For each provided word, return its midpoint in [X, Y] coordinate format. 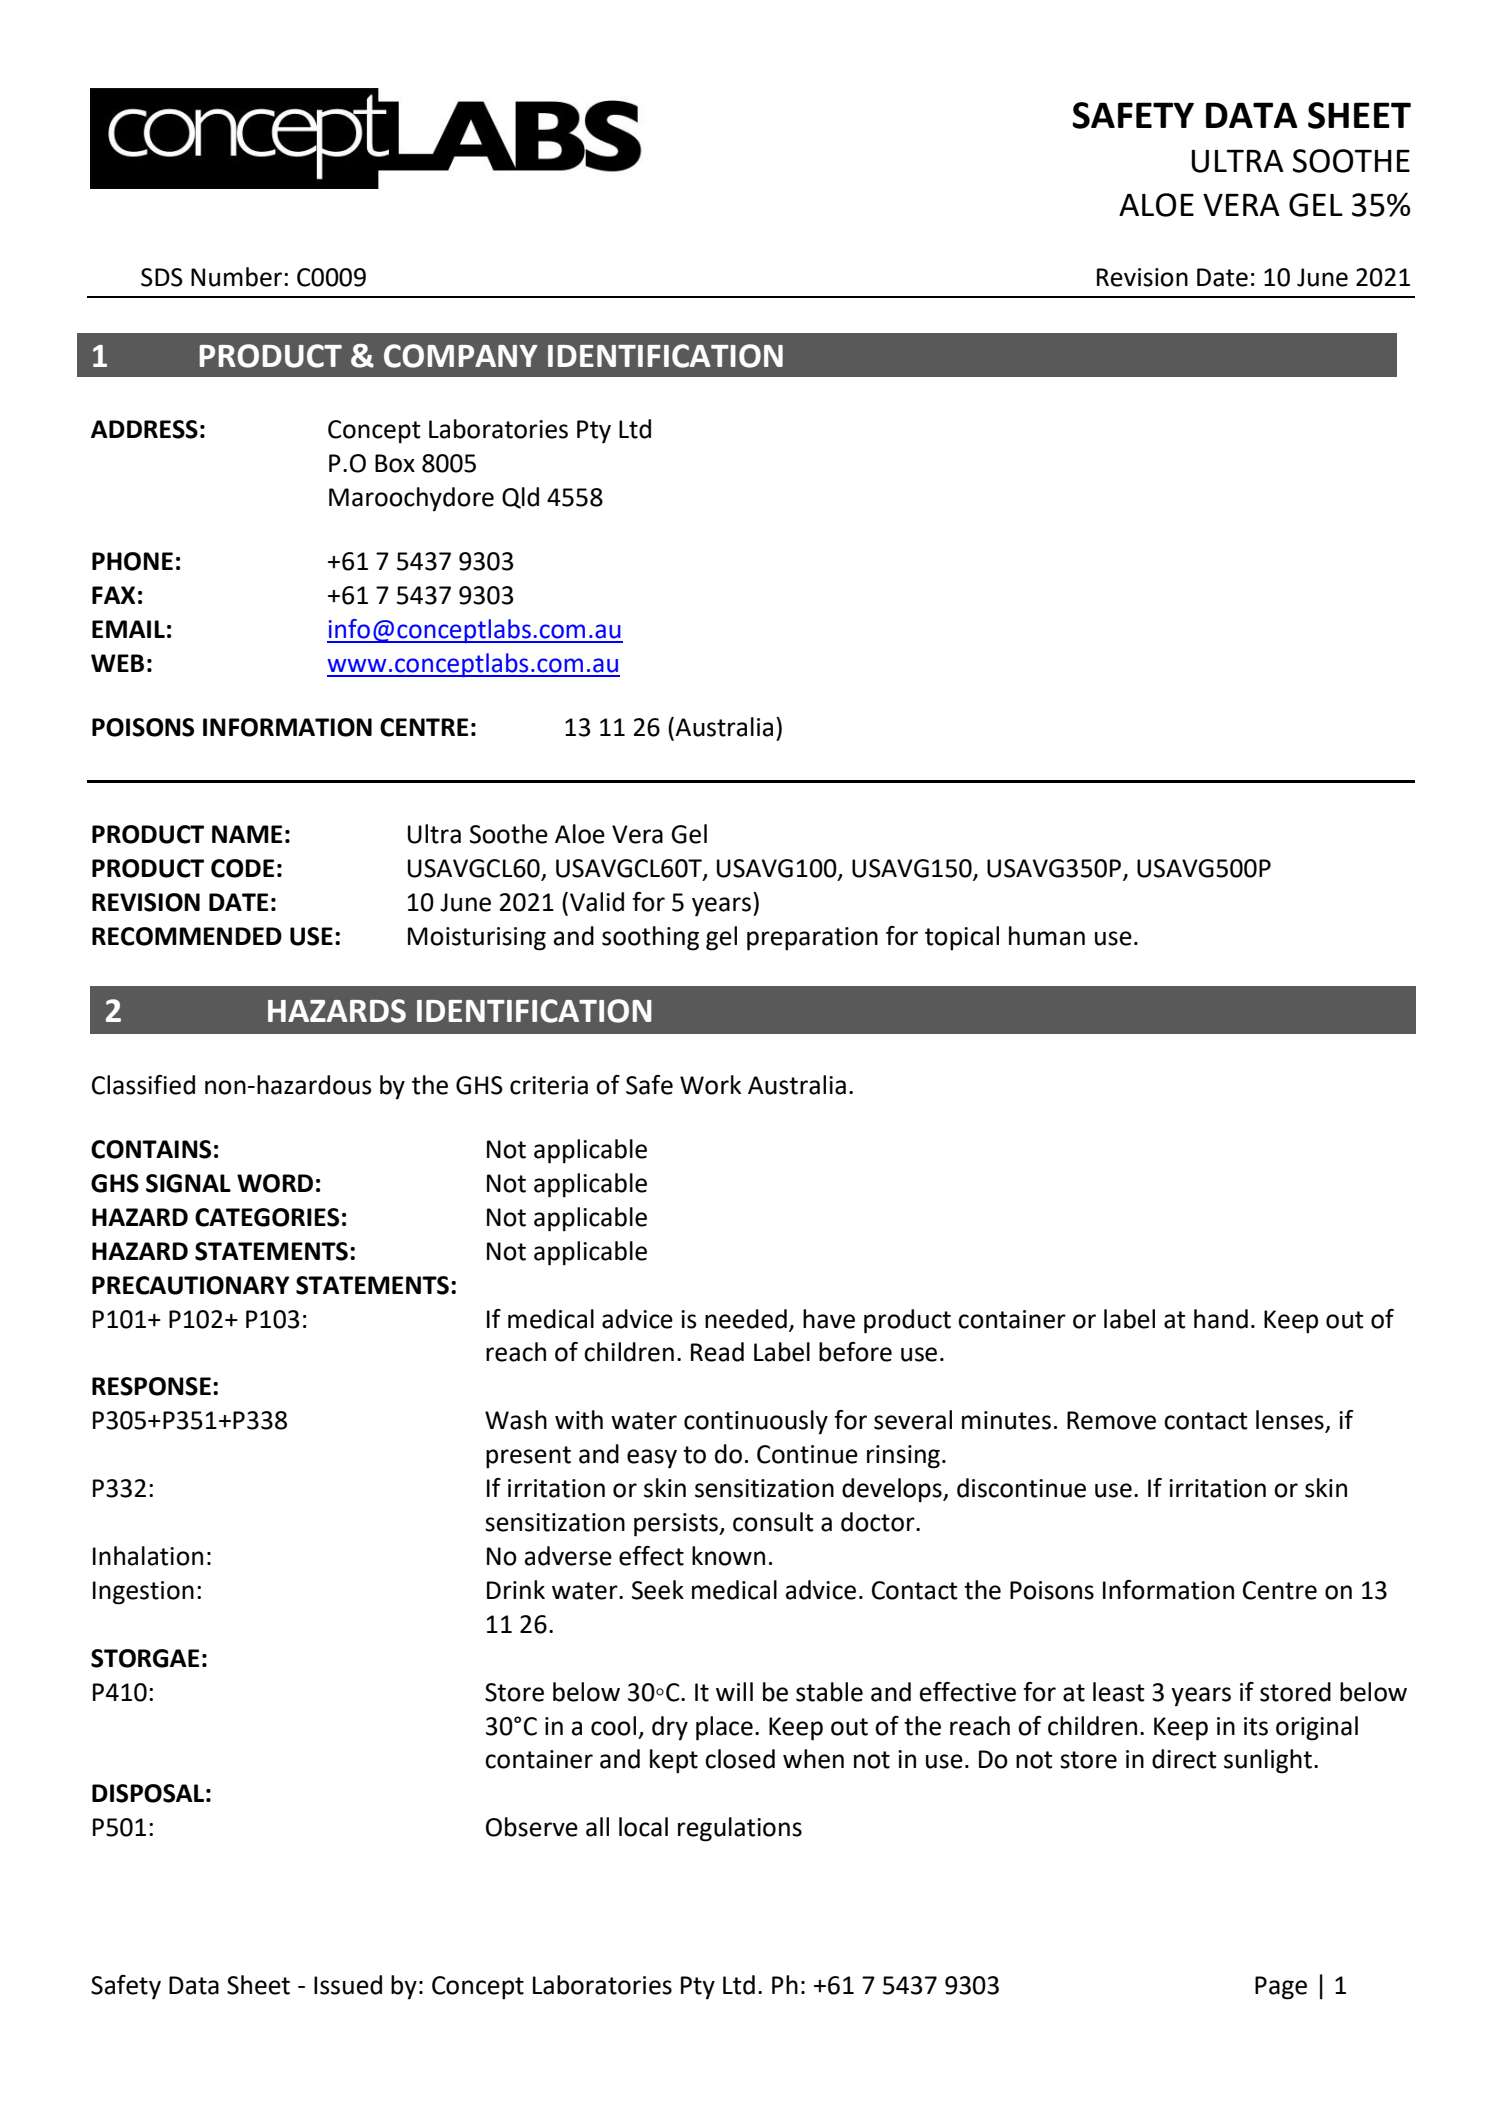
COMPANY [461, 356]
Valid [597, 902]
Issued [348, 1985]
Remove [1111, 1420]
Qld [520, 498]
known [728, 1556]
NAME [247, 834]
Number [238, 277]
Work [710, 1085]
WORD [275, 1183]
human [1047, 936]
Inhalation [148, 1556]
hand [1221, 1319]
